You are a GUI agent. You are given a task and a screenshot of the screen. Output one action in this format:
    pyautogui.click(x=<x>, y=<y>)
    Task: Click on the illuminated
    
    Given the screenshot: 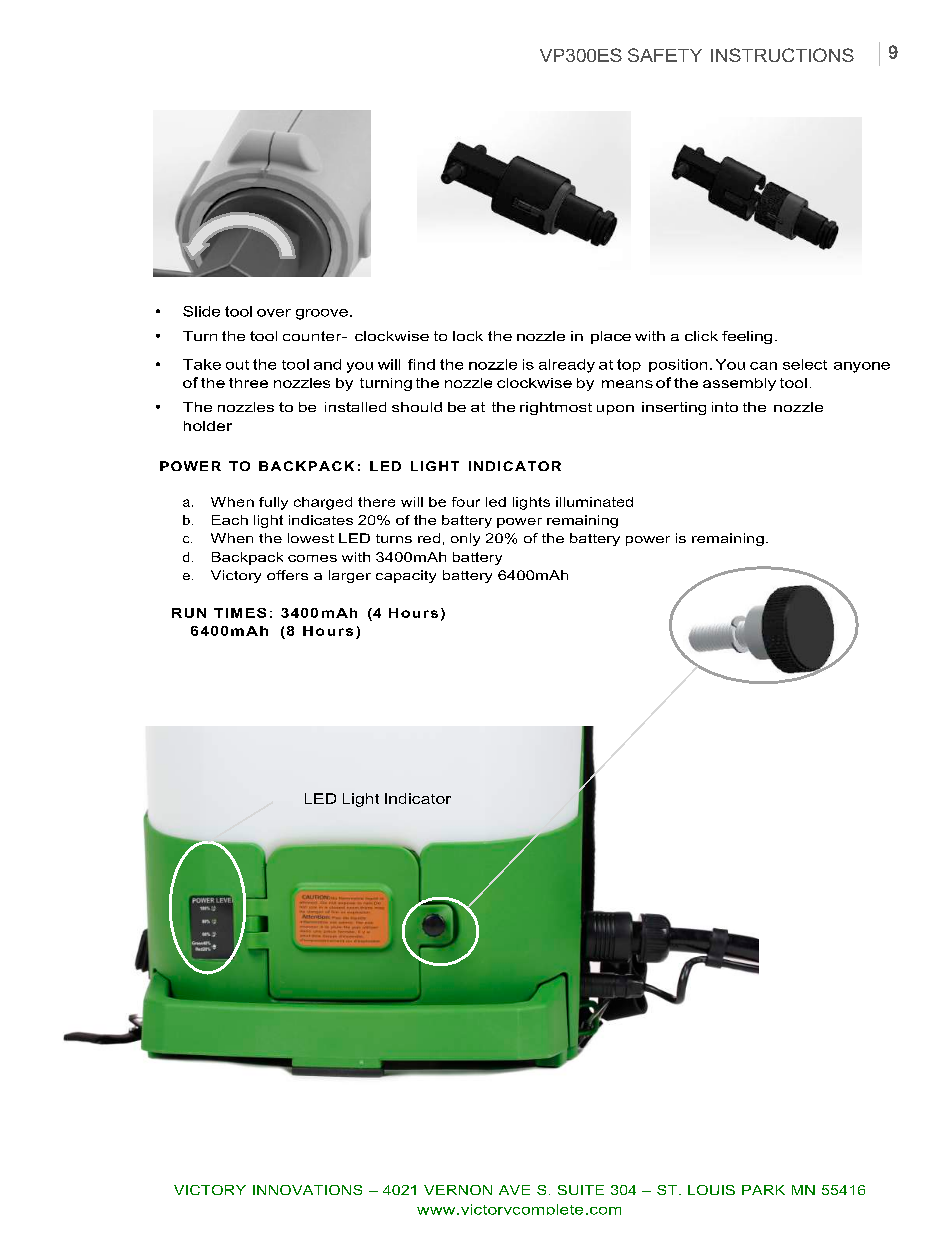 What is the action you would take?
    pyautogui.click(x=594, y=502)
